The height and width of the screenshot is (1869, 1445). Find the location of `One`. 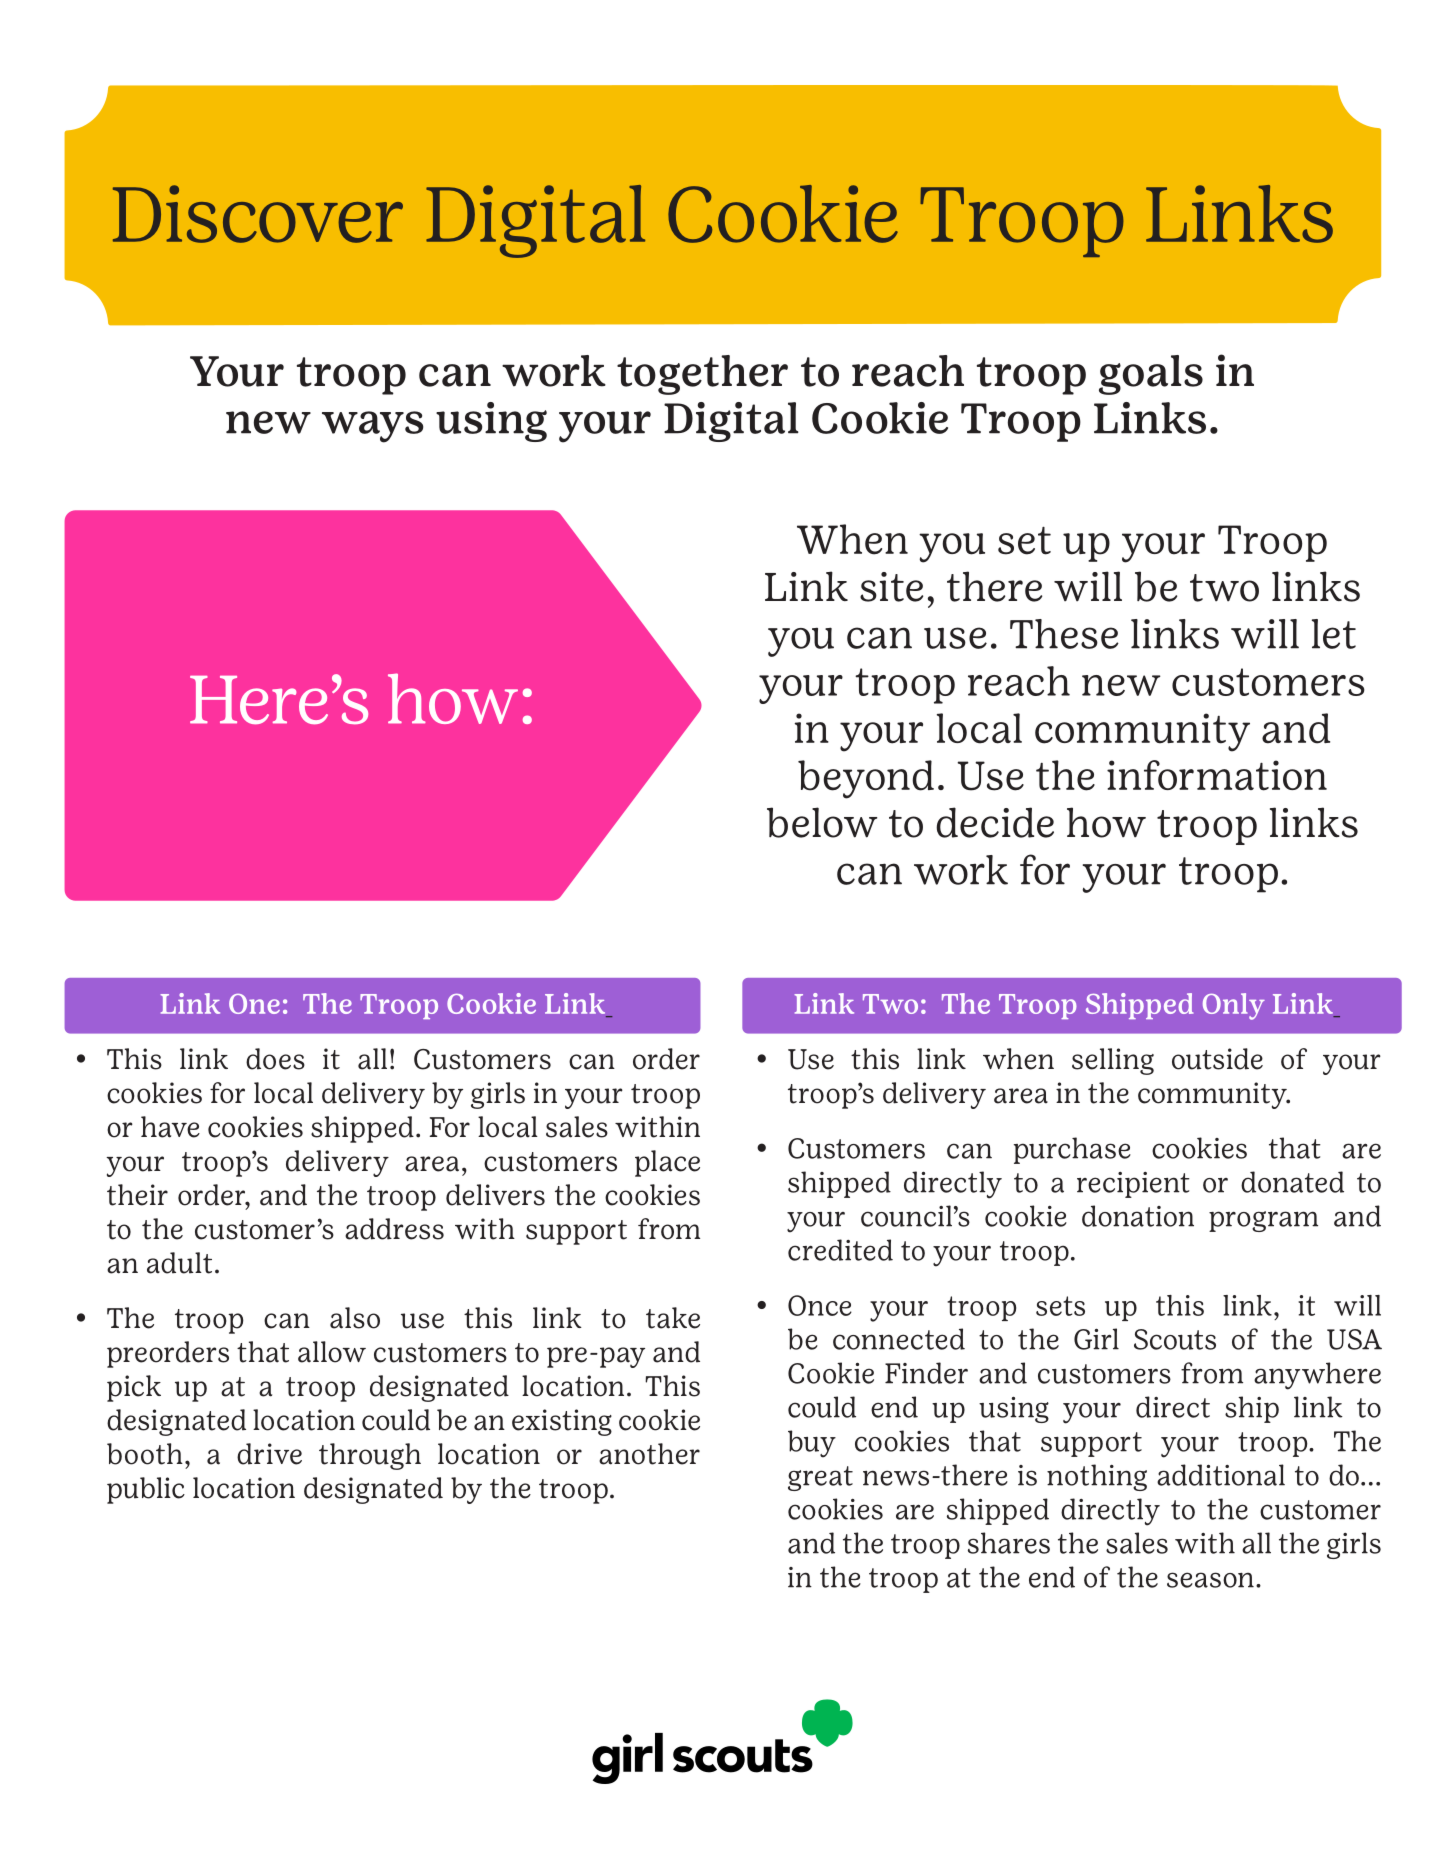

One is located at coordinates (254, 1004).
